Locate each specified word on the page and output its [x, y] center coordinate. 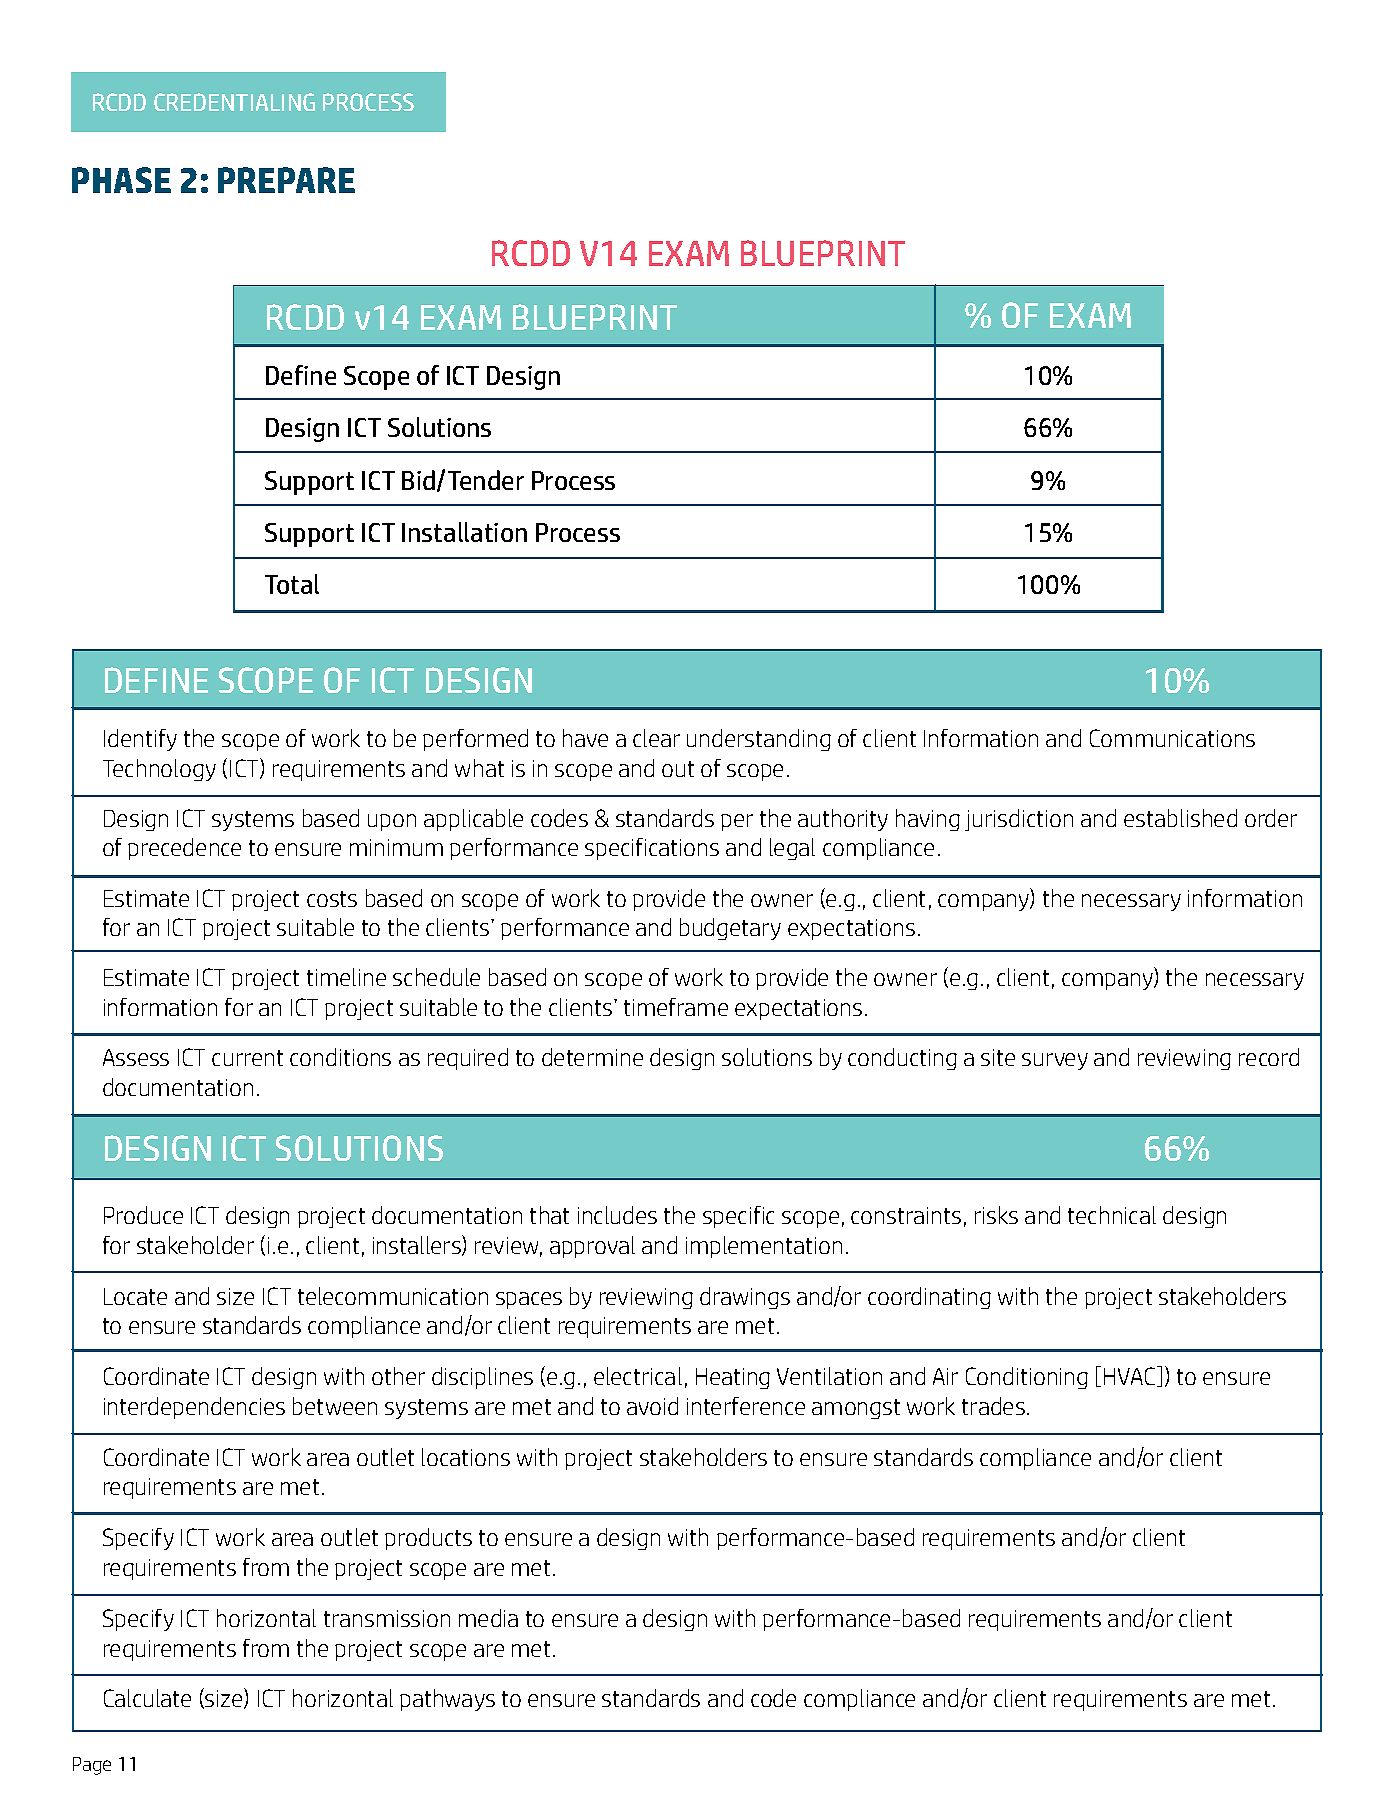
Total [292, 584]
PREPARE [286, 180]
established [1180, 818]
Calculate [147, 1698]
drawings [745, 1298]
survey [1055, 1061]
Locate [135, 1296]
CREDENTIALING [234, 102]
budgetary [730, 929]
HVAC [1131, 1376]
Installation [464, 532]
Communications [1172, 738]
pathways [447, 1700]
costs [332, 899]
